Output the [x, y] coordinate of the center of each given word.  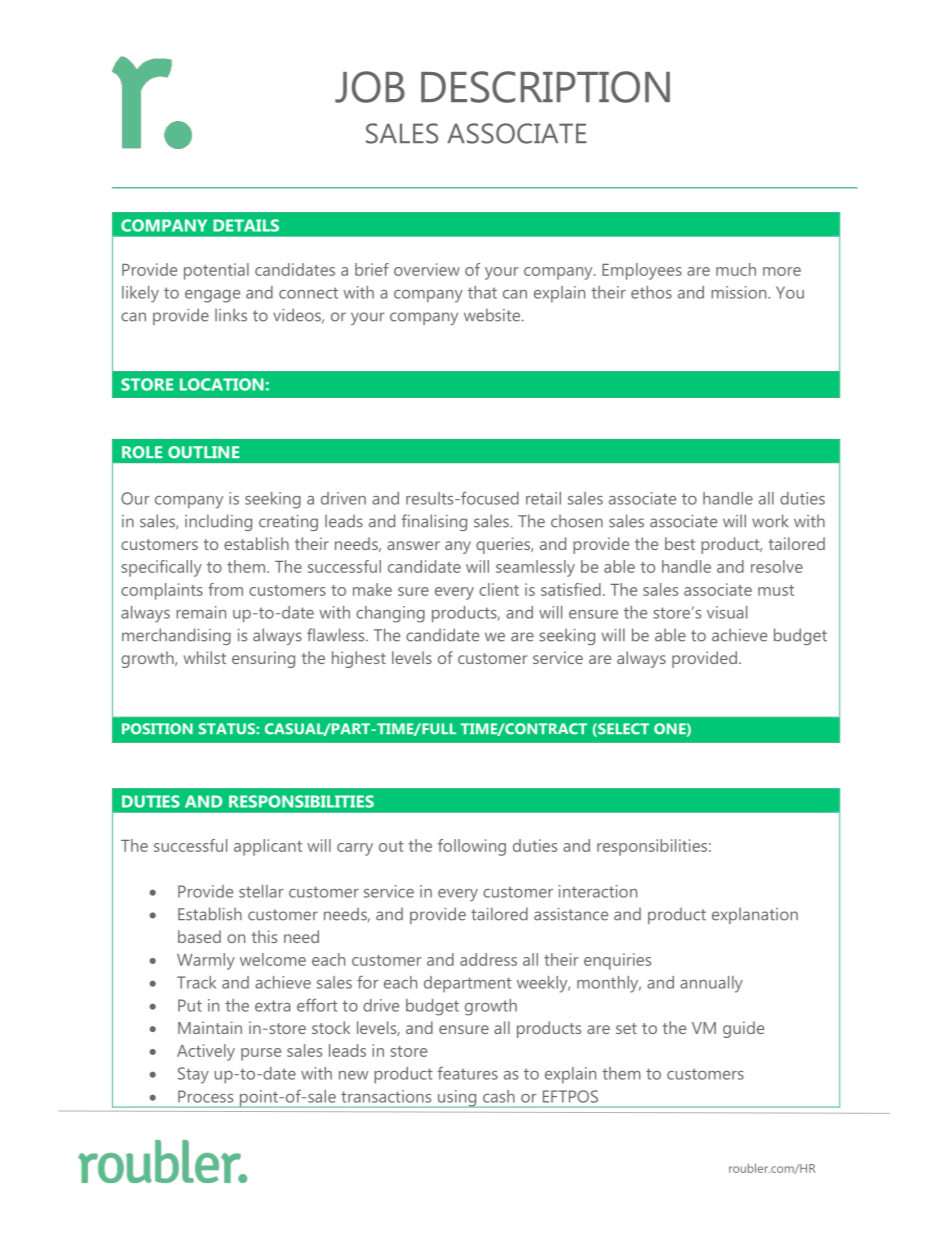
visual [727, 612]
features [468, 1073]
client [499, 589]
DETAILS [246, 225]
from [225, 589]
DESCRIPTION [545, 87]
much [736, 269]
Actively [206, 1052]
